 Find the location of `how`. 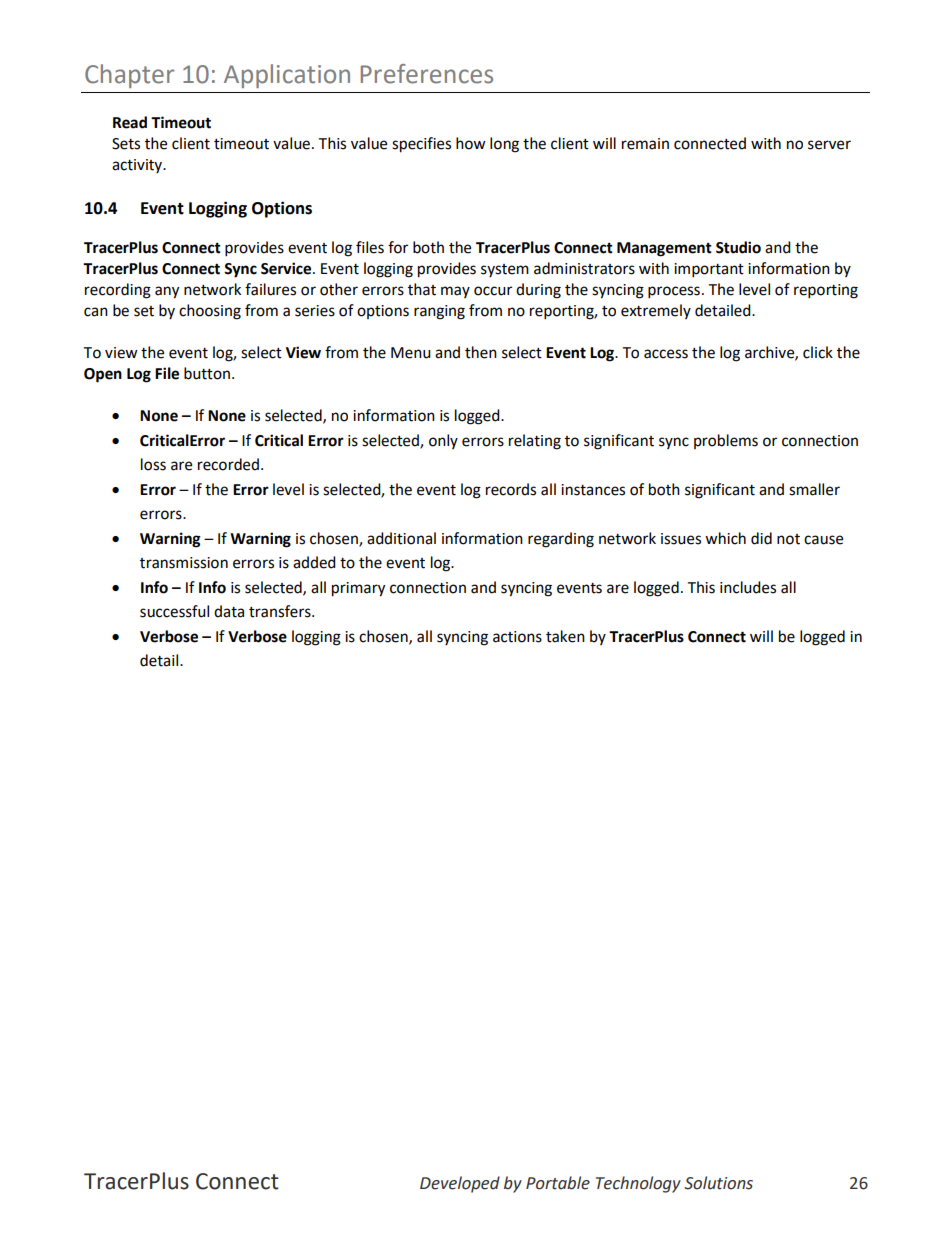

how is located at coordinates (471, 143).
